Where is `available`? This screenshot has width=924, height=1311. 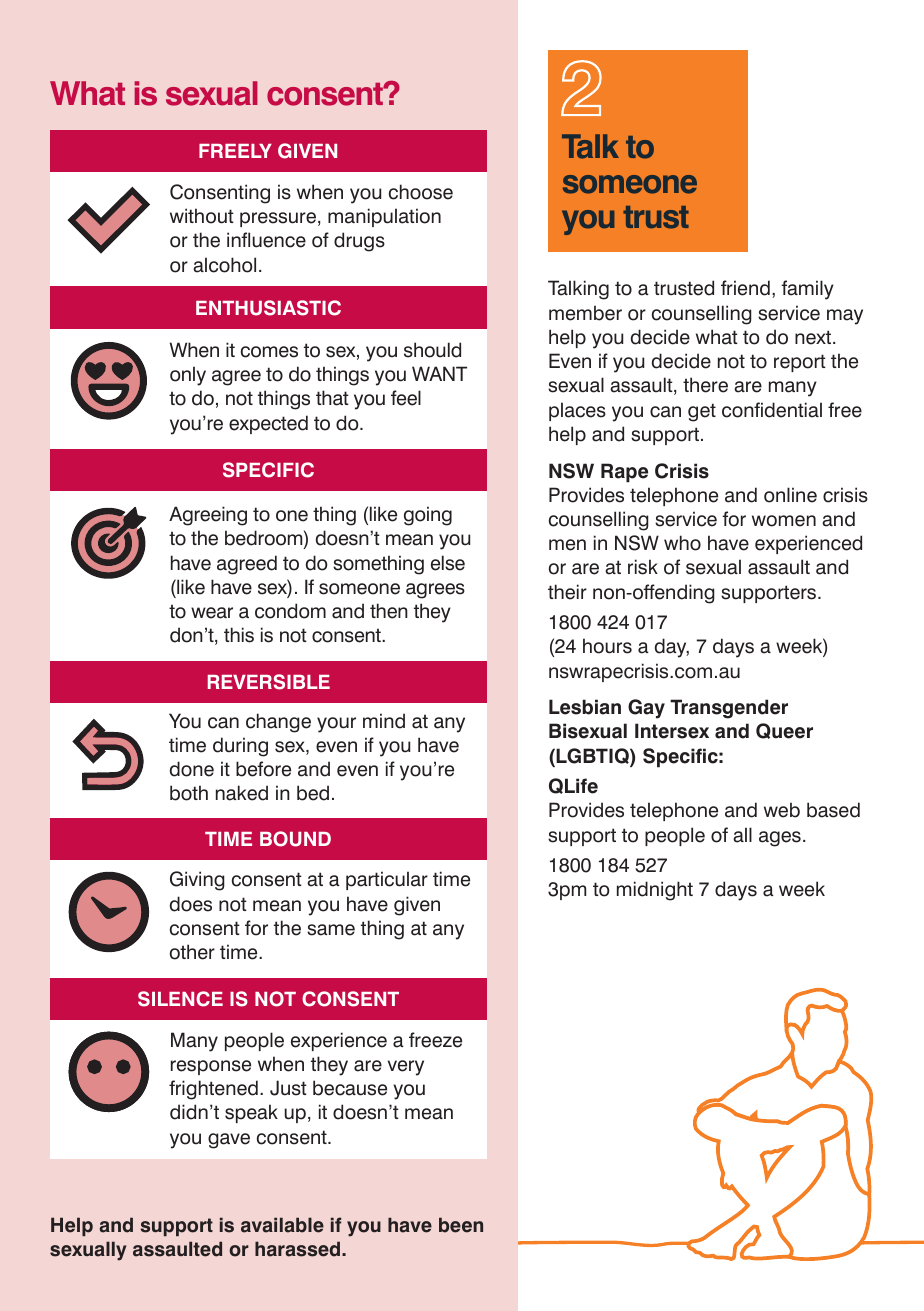 available is located at coordinates (282, 1225).
